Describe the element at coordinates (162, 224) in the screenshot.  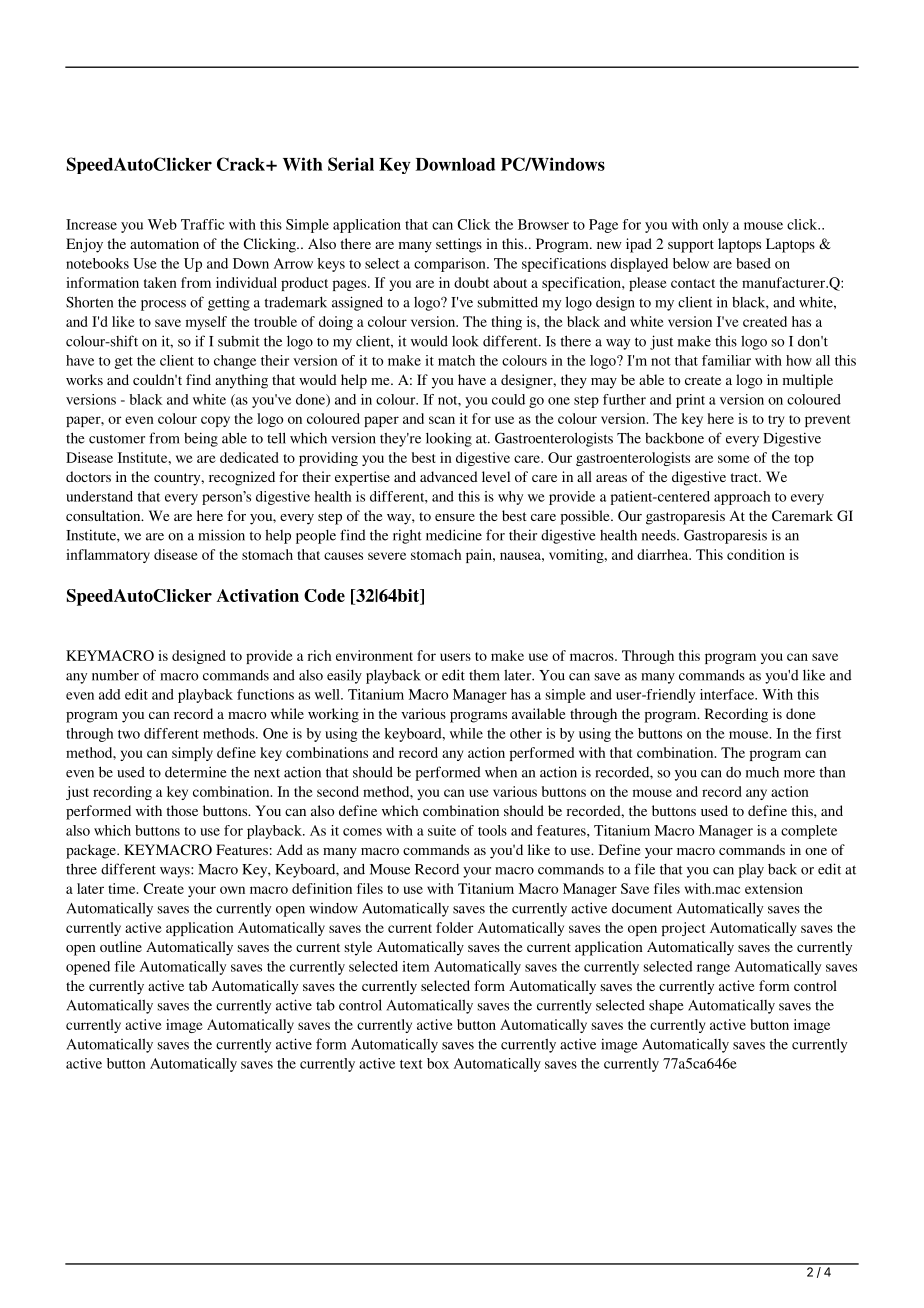
I see `Web` at that location.
